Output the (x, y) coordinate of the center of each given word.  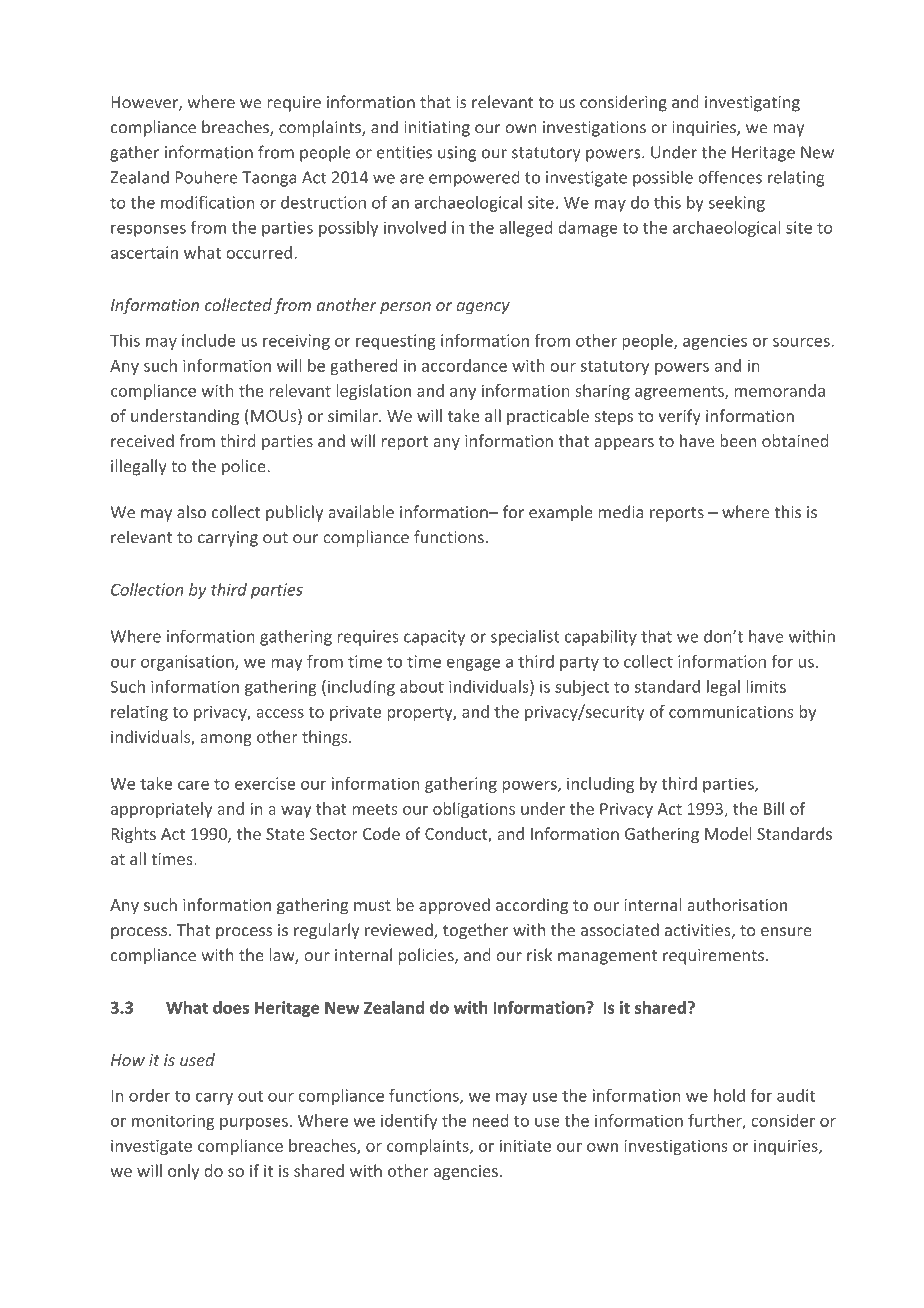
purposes (254, 1124)
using (457, 154)
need (490, 1120)
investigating (752, 104)
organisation (188, 663)
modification (207, 202)
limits (766, 686)
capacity (434, 638)
